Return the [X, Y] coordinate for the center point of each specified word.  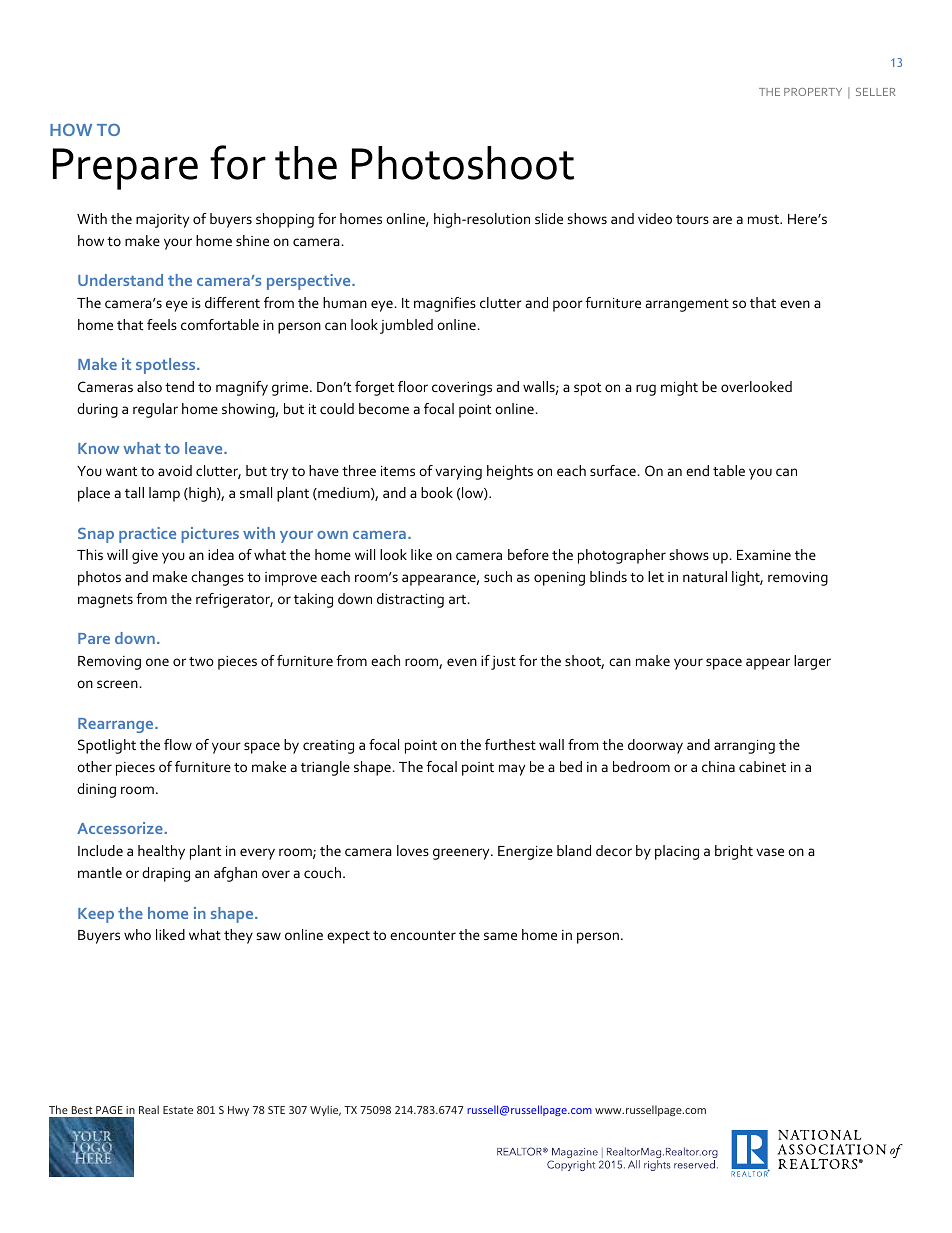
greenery [462, 854]
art [459, 599]
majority [162, 221]
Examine [764, 555]
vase [770, 852]
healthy [161, 852]
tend [179, 386]
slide [549, 218]
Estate [178, 1110]
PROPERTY [813, 92]
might [679, 388]
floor [413, 386]
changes [217, 578]
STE [276, 1110]
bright [734, 852]
